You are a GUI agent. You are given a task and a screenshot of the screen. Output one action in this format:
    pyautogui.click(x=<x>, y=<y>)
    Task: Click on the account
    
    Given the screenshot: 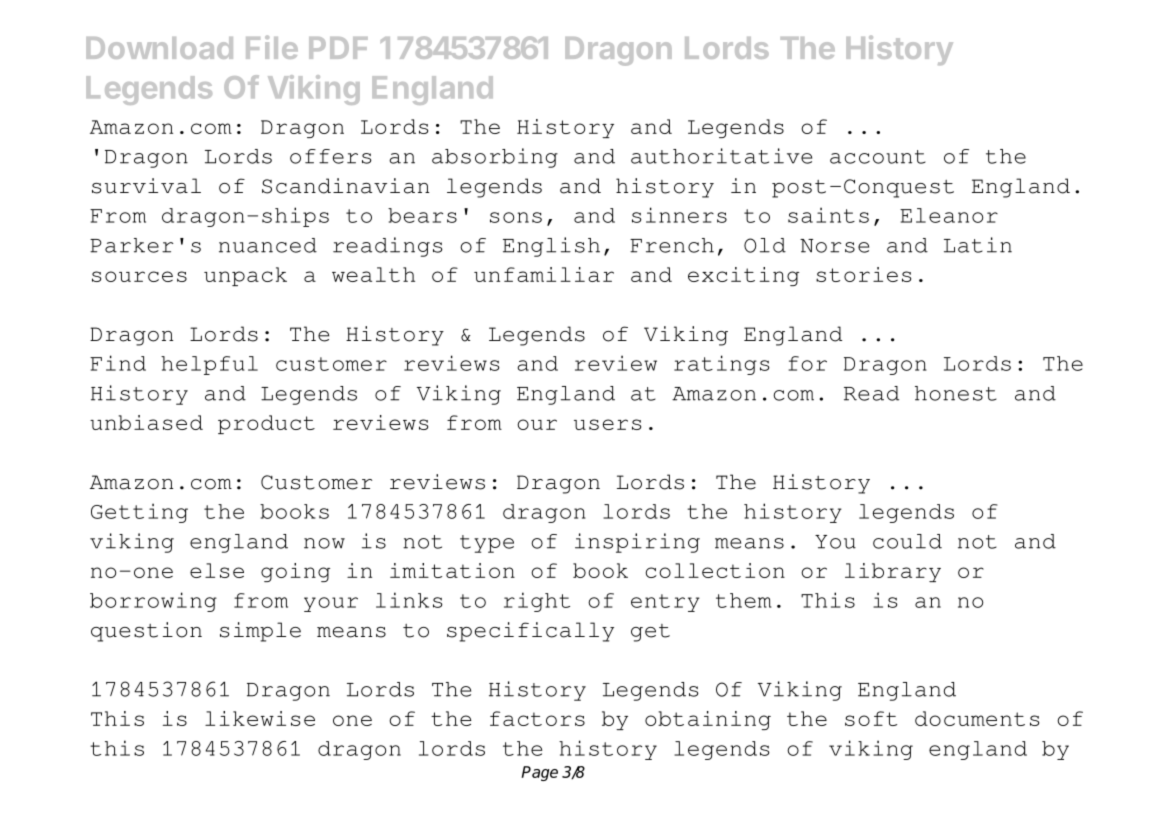 What is the action you would take?
    pyautogui.click(x=878, y=157)
